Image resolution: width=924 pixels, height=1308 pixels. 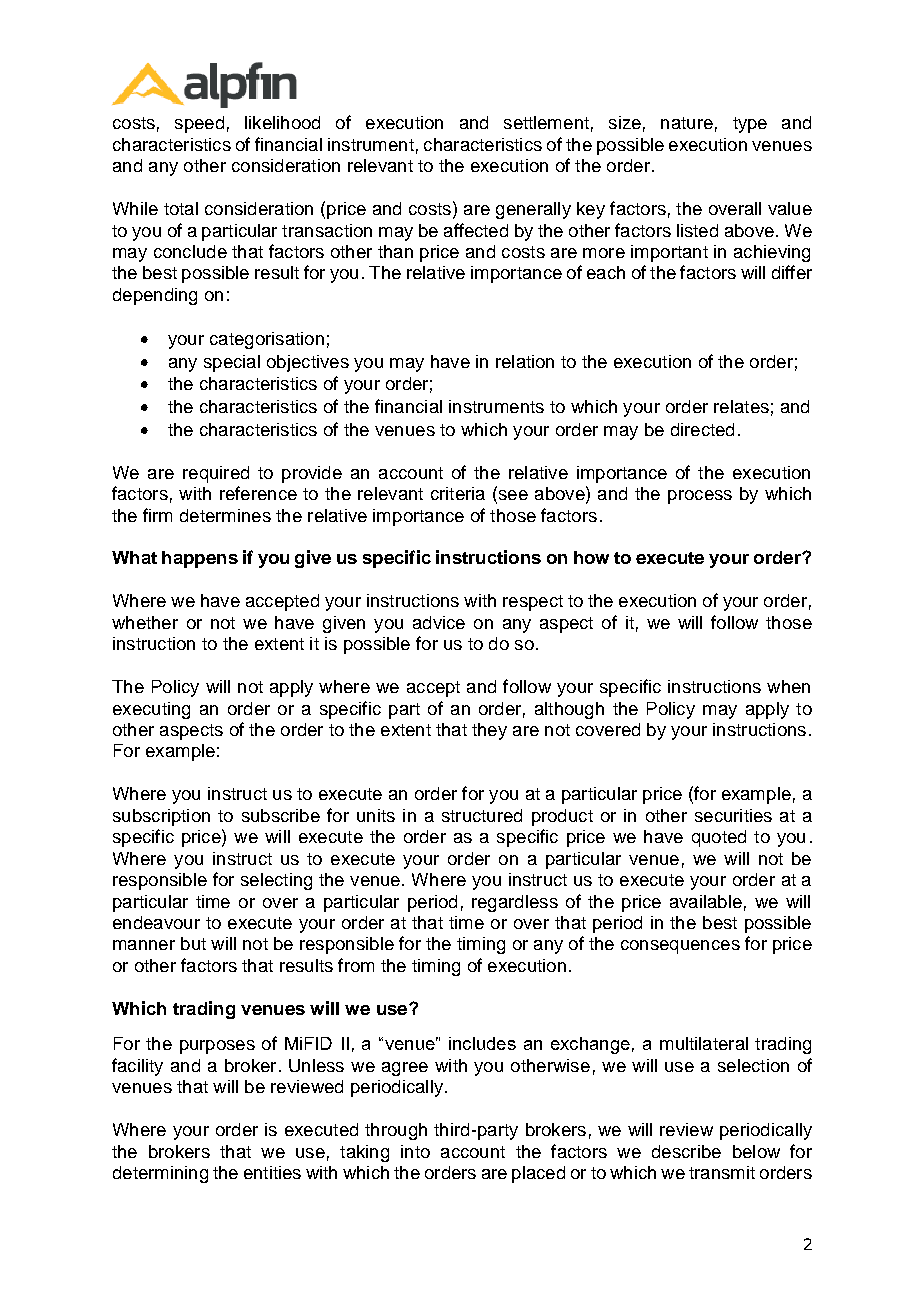 What do you see at coordinates (232, 363) in the screenshot?
I see `special` at bounding box center [232, 363].
